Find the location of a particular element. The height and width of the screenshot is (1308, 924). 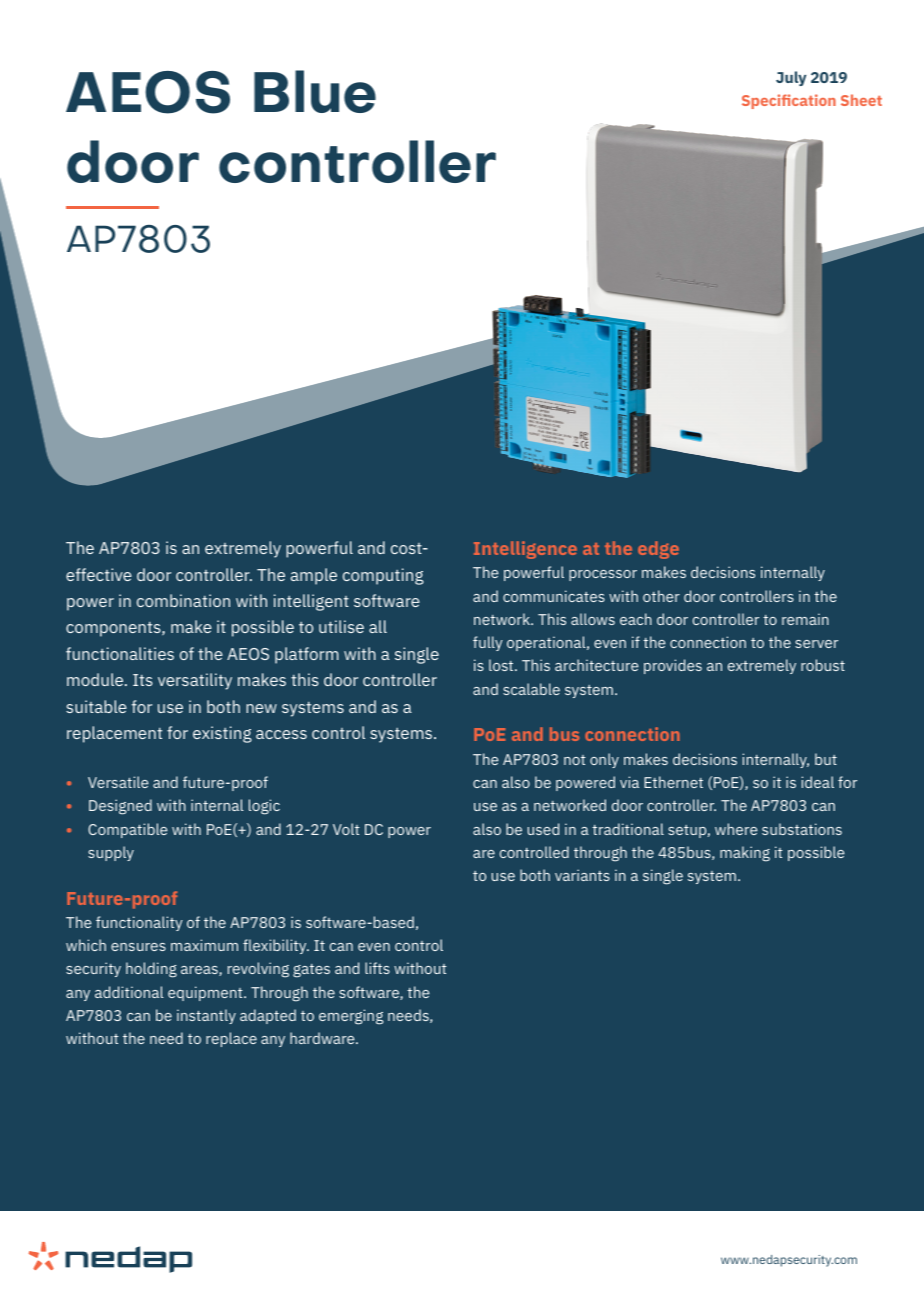

combination is located at coordinates (183, 600).
